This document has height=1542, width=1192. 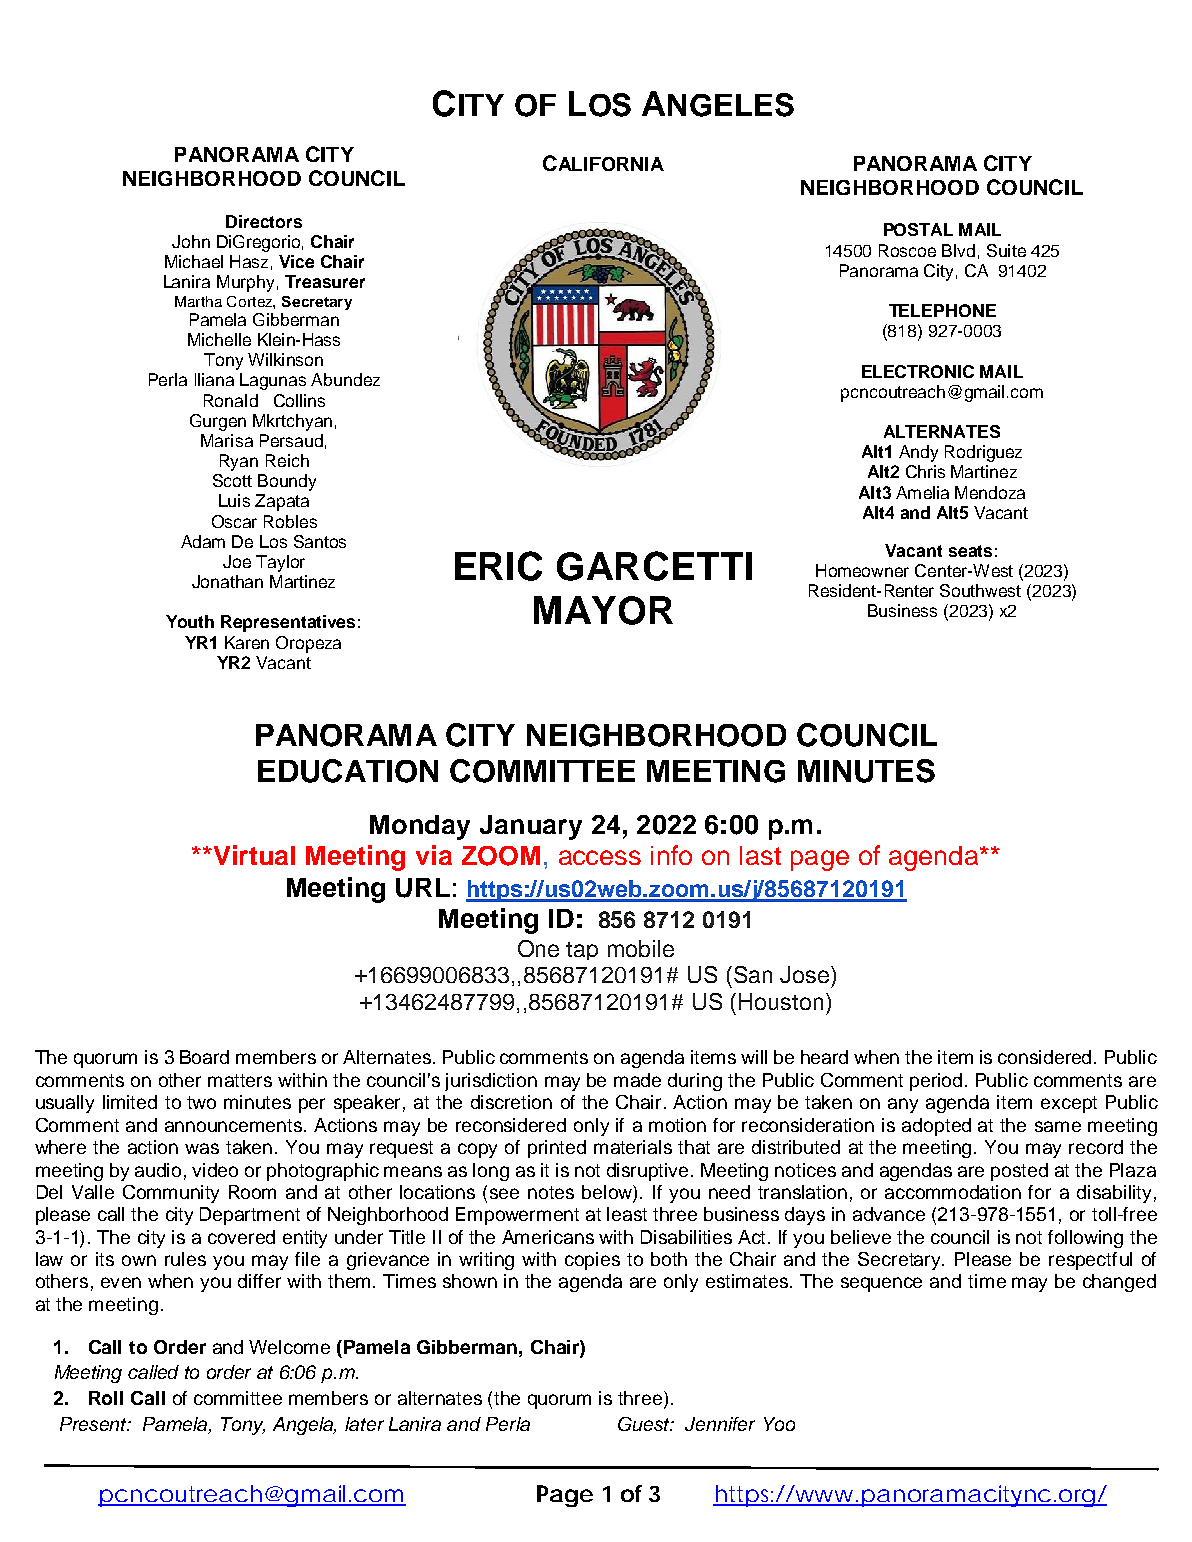 What do you see at coordinates (190, 621) in the document?
I see `Youth` at bounding box center [190, 621].
